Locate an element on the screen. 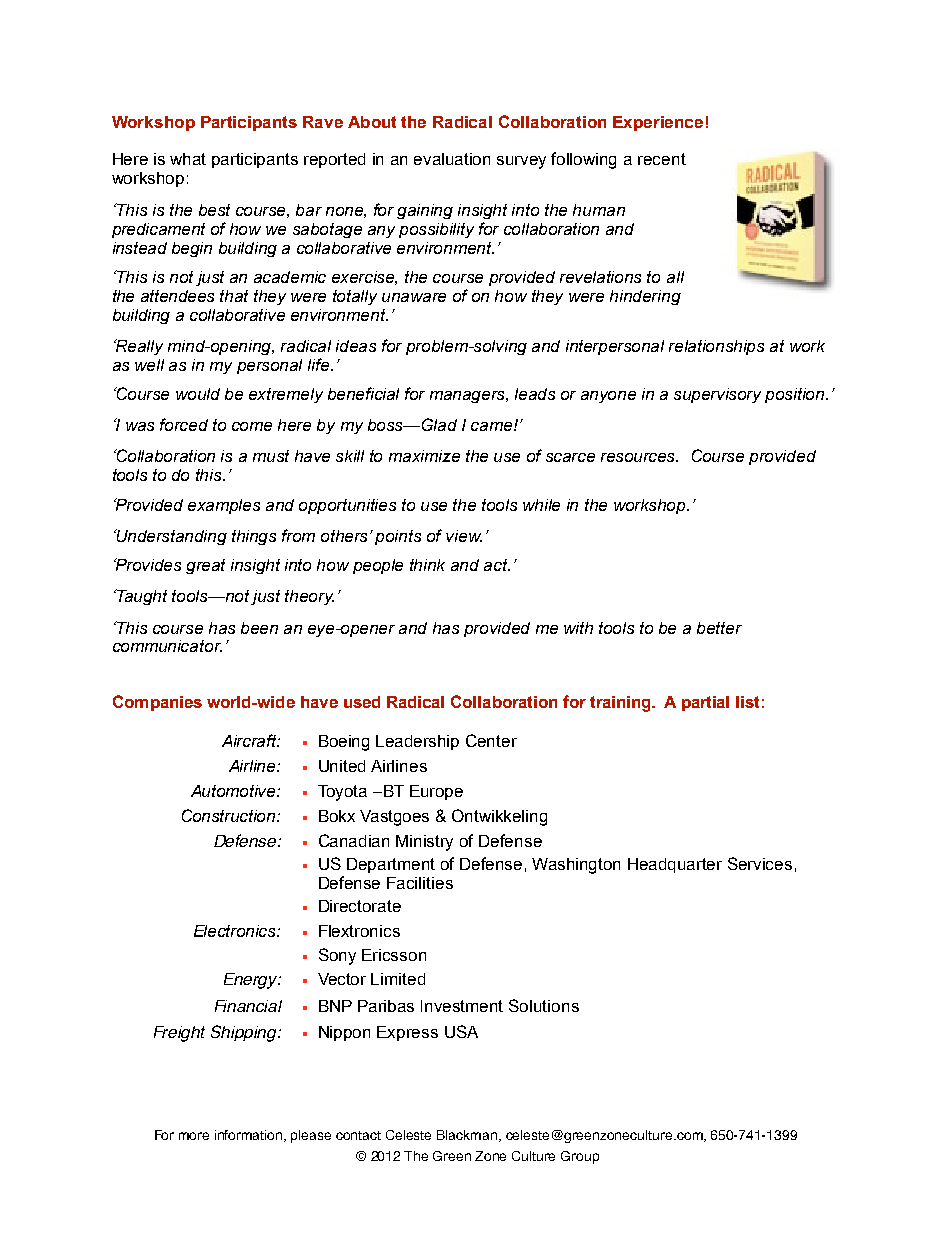 The width and height of the screenshot is (952, 1233). Headquarter is located at coordinates (675, 865).
